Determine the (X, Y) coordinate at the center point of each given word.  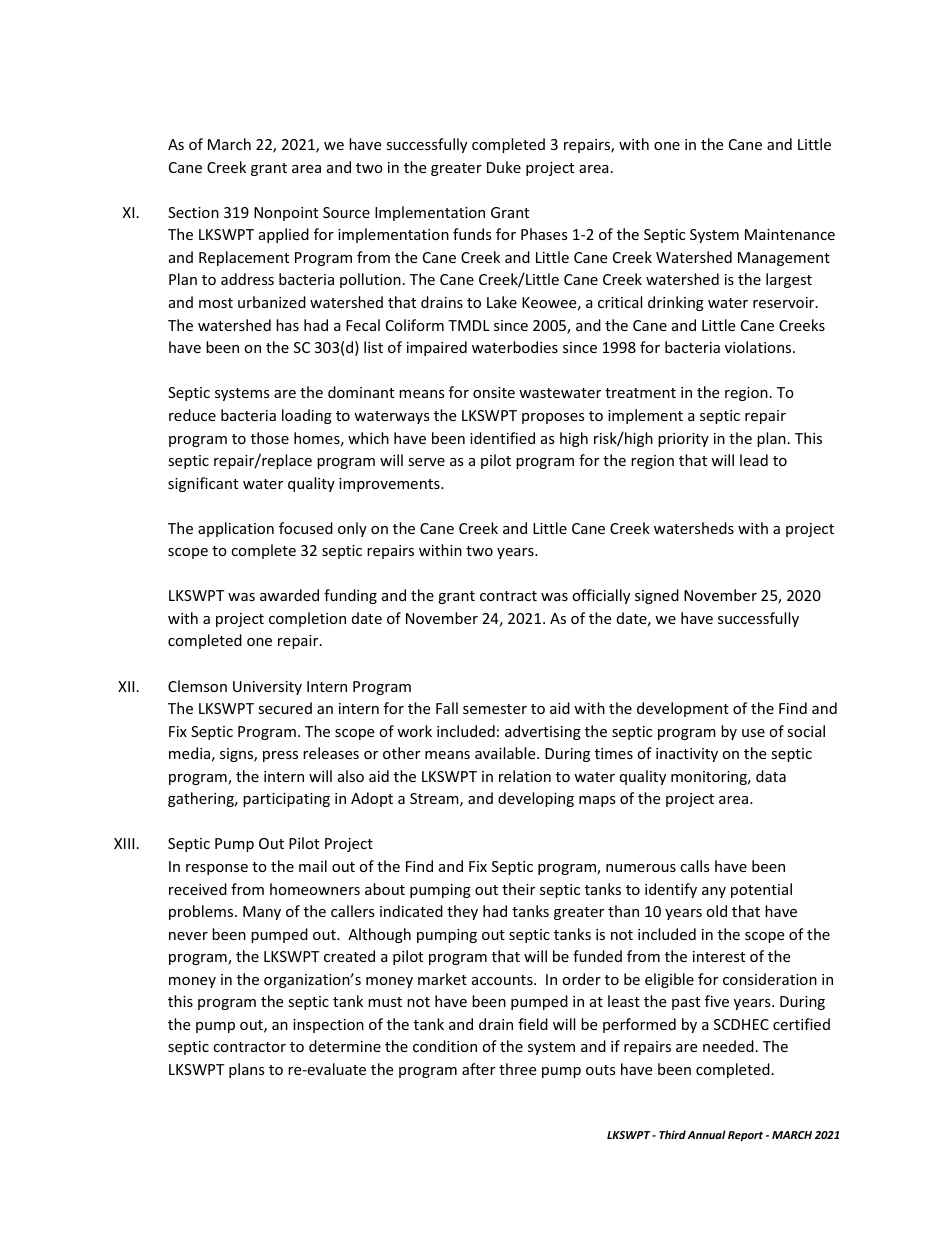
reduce (192, 415)
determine (345, 1046)
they (462, 912)
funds (472, 234)
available (506, 753)
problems (202, 912)
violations (759, 347)
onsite (494, 392)
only (352, 529)
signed (657, 596)
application (236, 529)
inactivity (687, 755)
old (716, 911)
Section (193, 212)
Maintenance (790, 234)
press (280, 756)
